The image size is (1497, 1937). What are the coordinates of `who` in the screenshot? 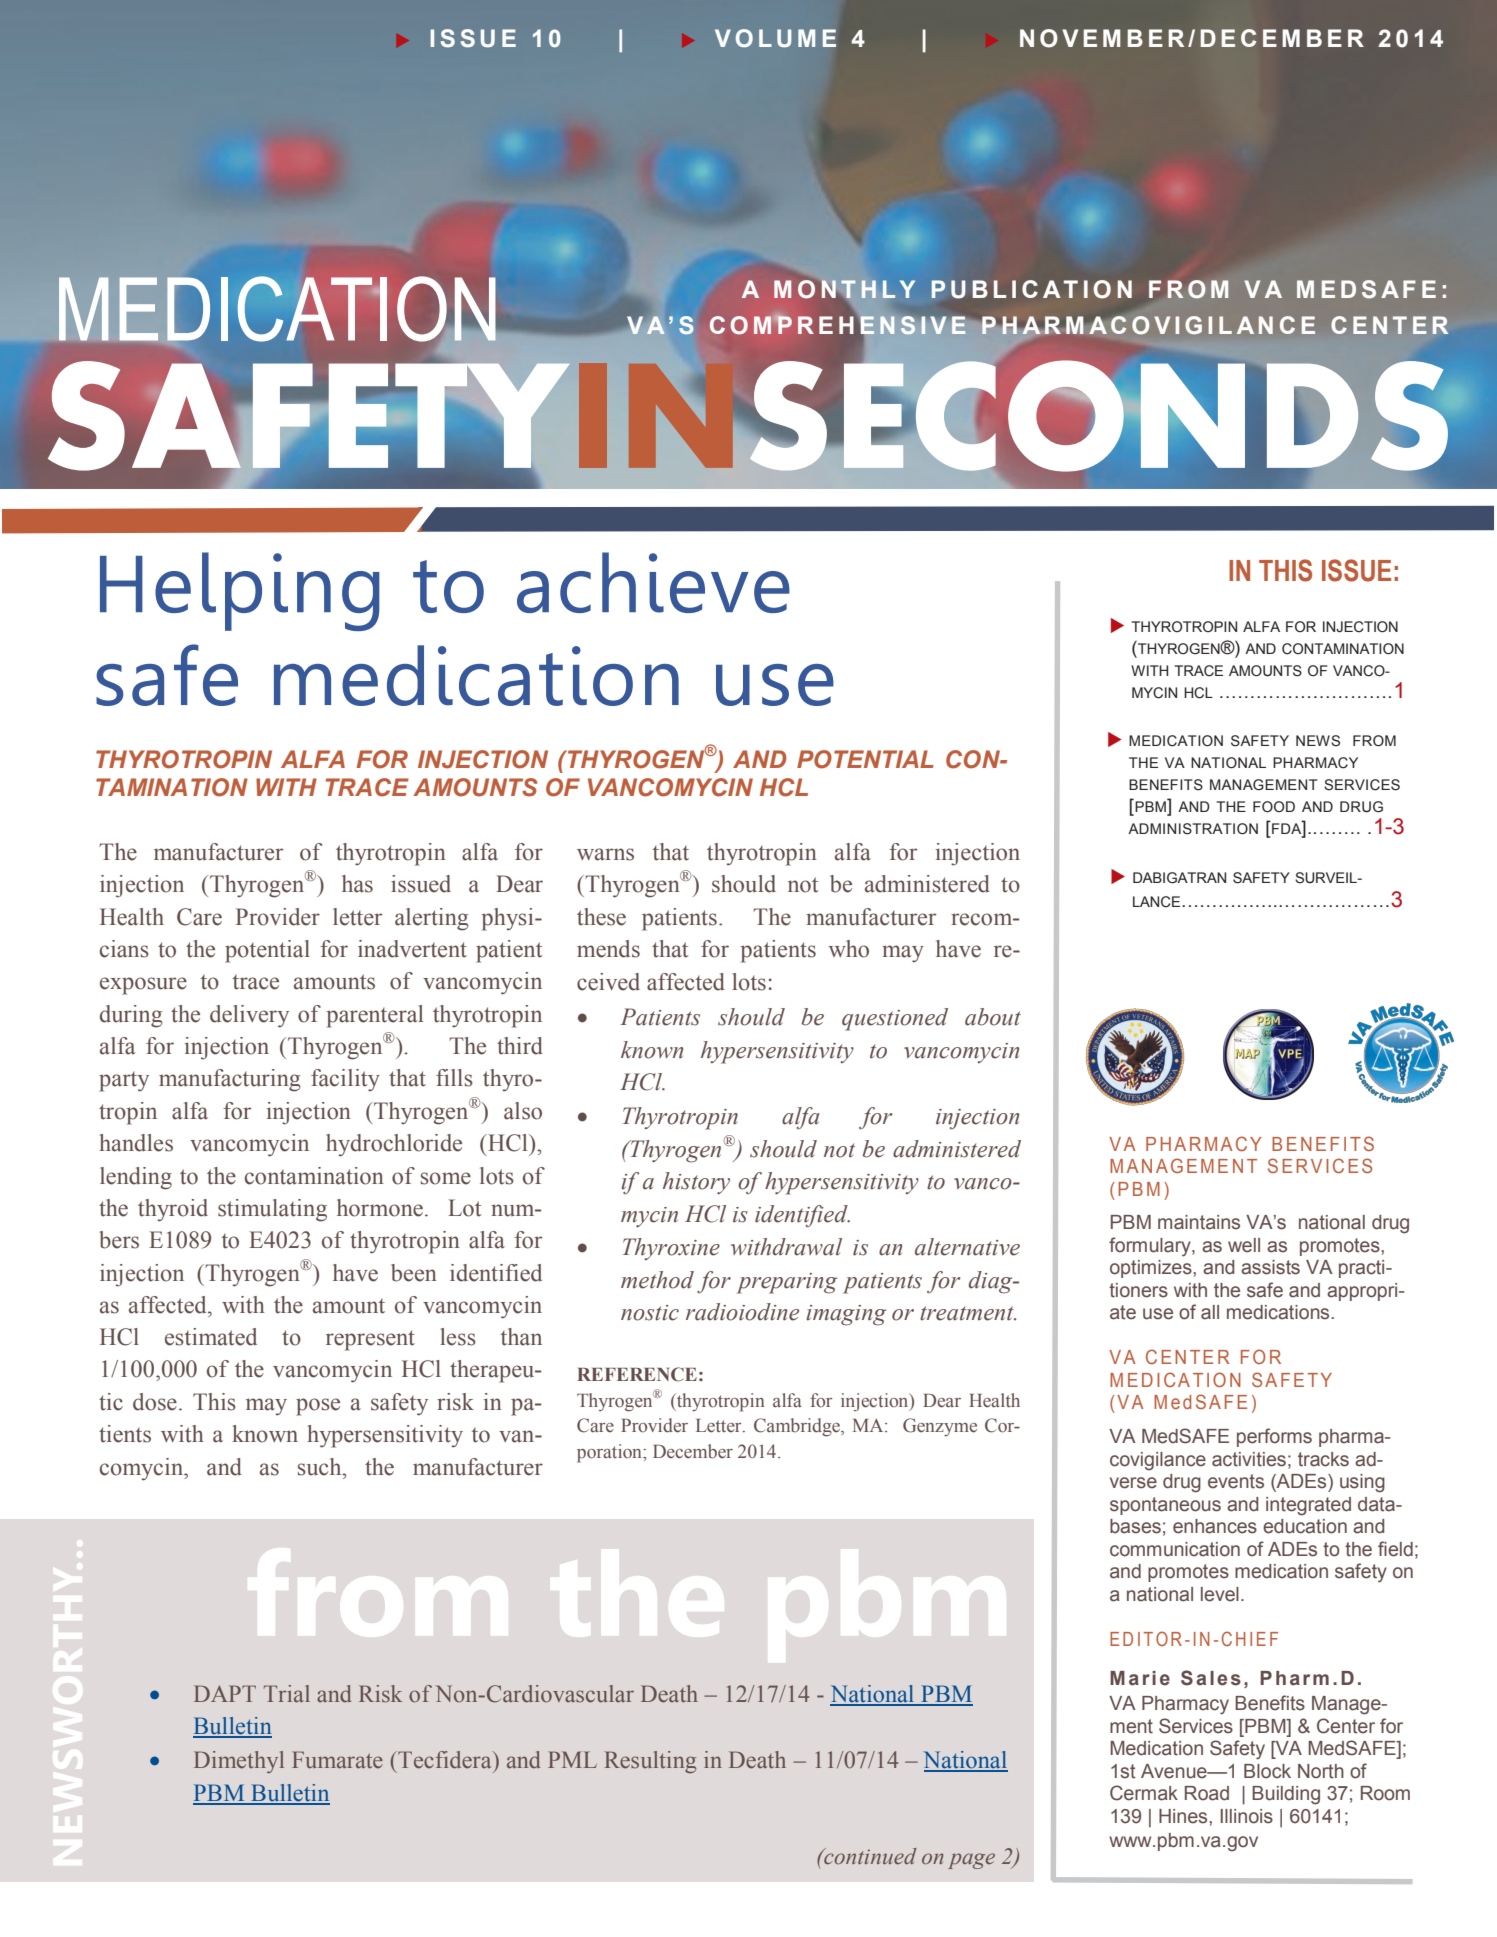 It's located at (849, 949).
